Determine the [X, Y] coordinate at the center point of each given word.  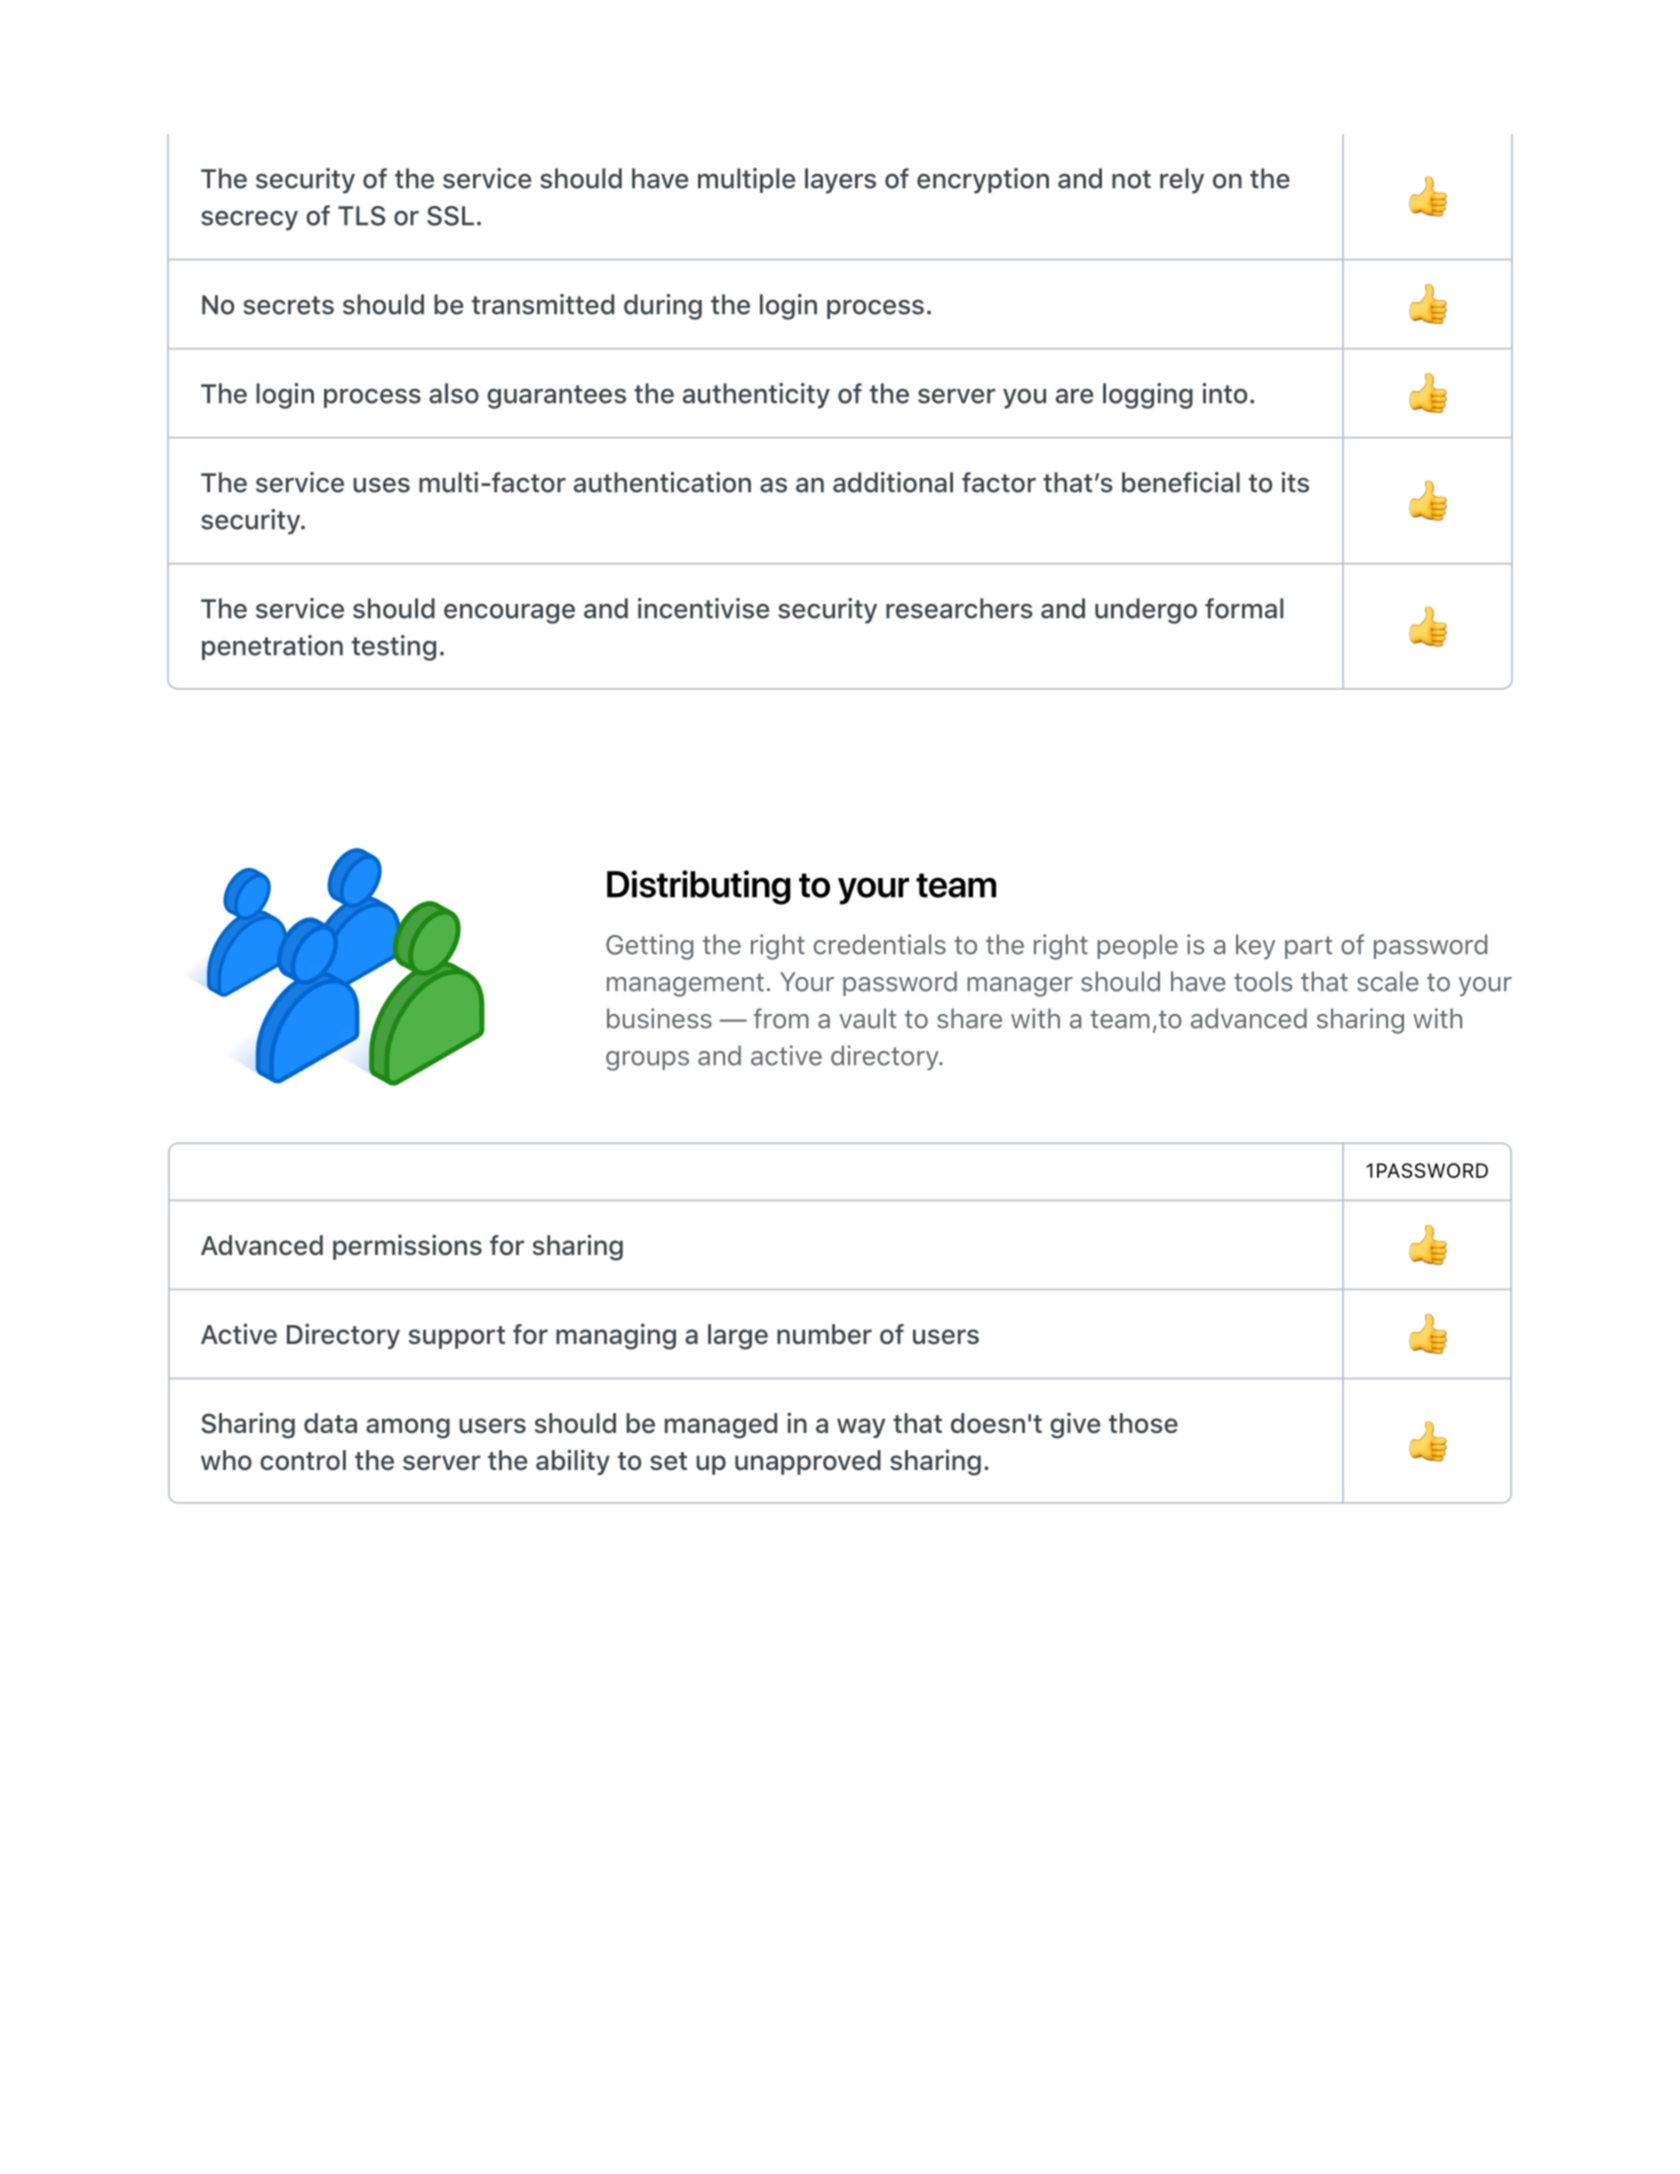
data [330, 1423]
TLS [361, 216]
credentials [880, 944]
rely [1182, 181]
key [1255, 947]
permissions [407, 1247]
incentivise [703, 608]
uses [381, 485]
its [1295, 482]
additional [893, 482]
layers [840, 181]
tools [1263, 981]
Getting [649, 947]
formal [1244, 608]
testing [394, 648]
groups [647, 1061]
